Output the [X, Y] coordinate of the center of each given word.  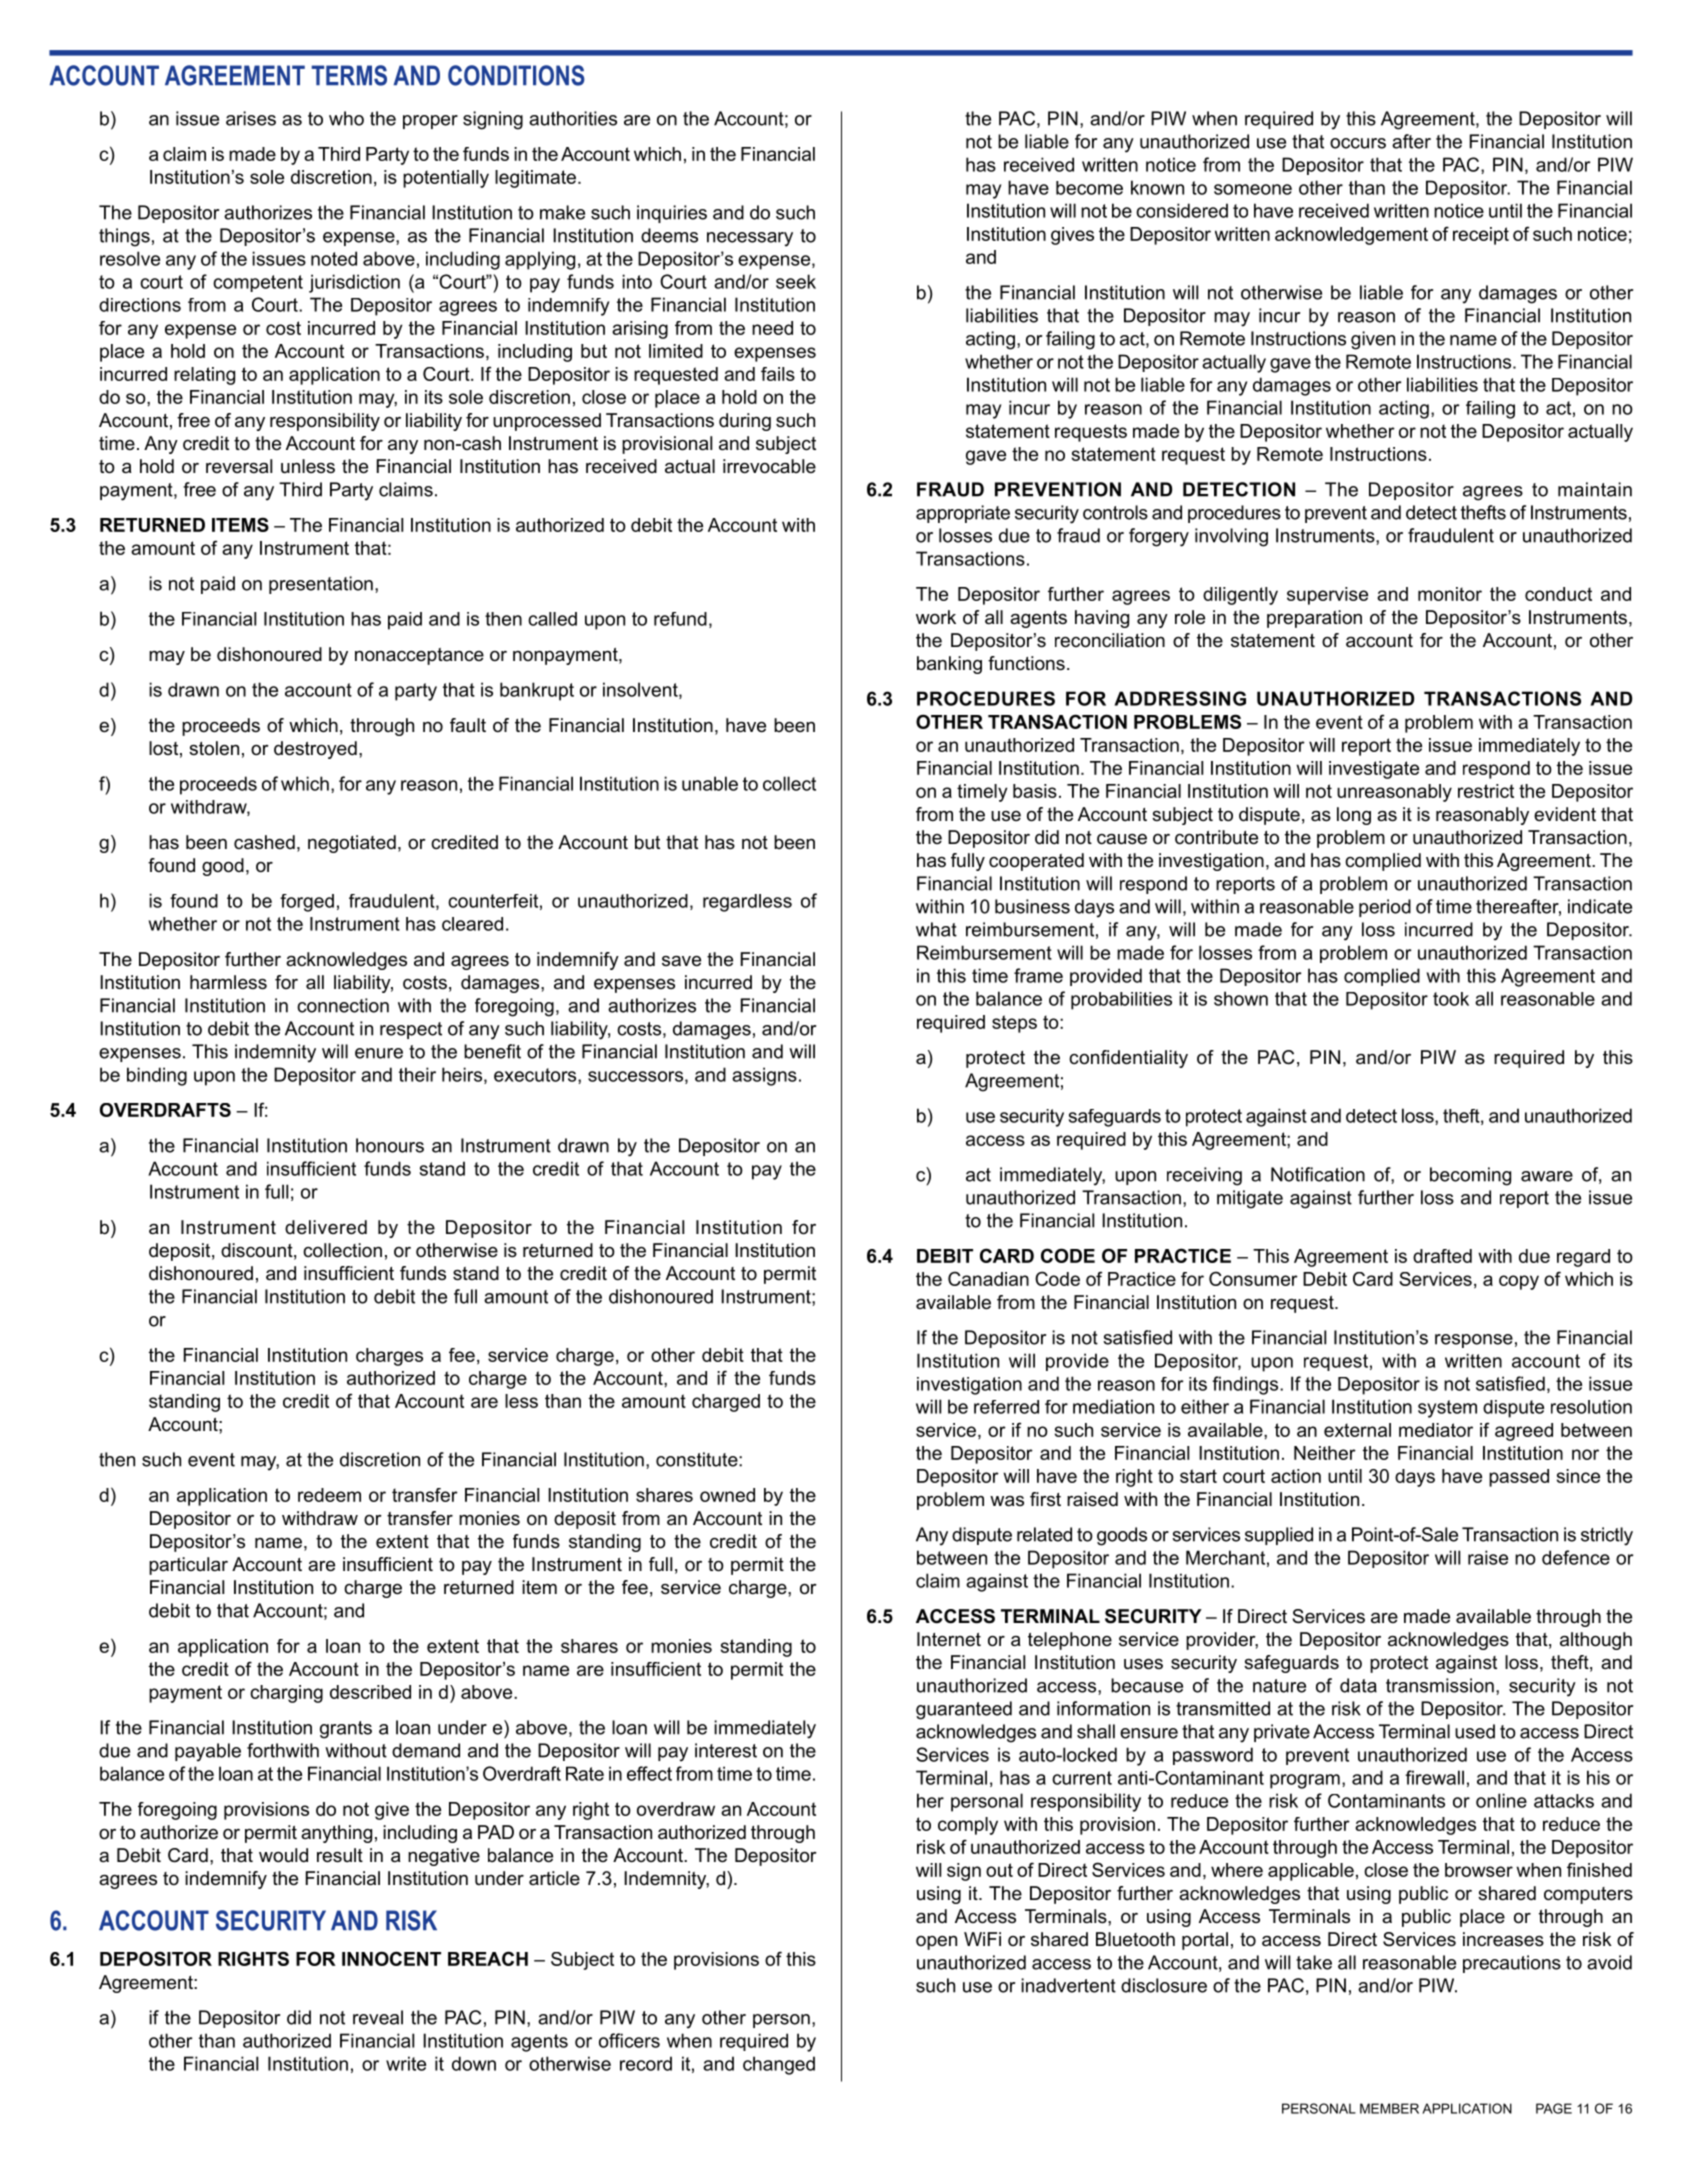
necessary [750, 239]
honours [390, 1145]
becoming [1470, 1176]
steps [1014, 1024]
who [346, 118]
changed [779, 2065]
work [936, 617]
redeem [329, 1495]
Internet [949, 1639]
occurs [1358, 143]
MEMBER [1389, 2108]
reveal [378, 2017]
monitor [1450, 594]
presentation [321, 585]
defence [1576, 1557]
